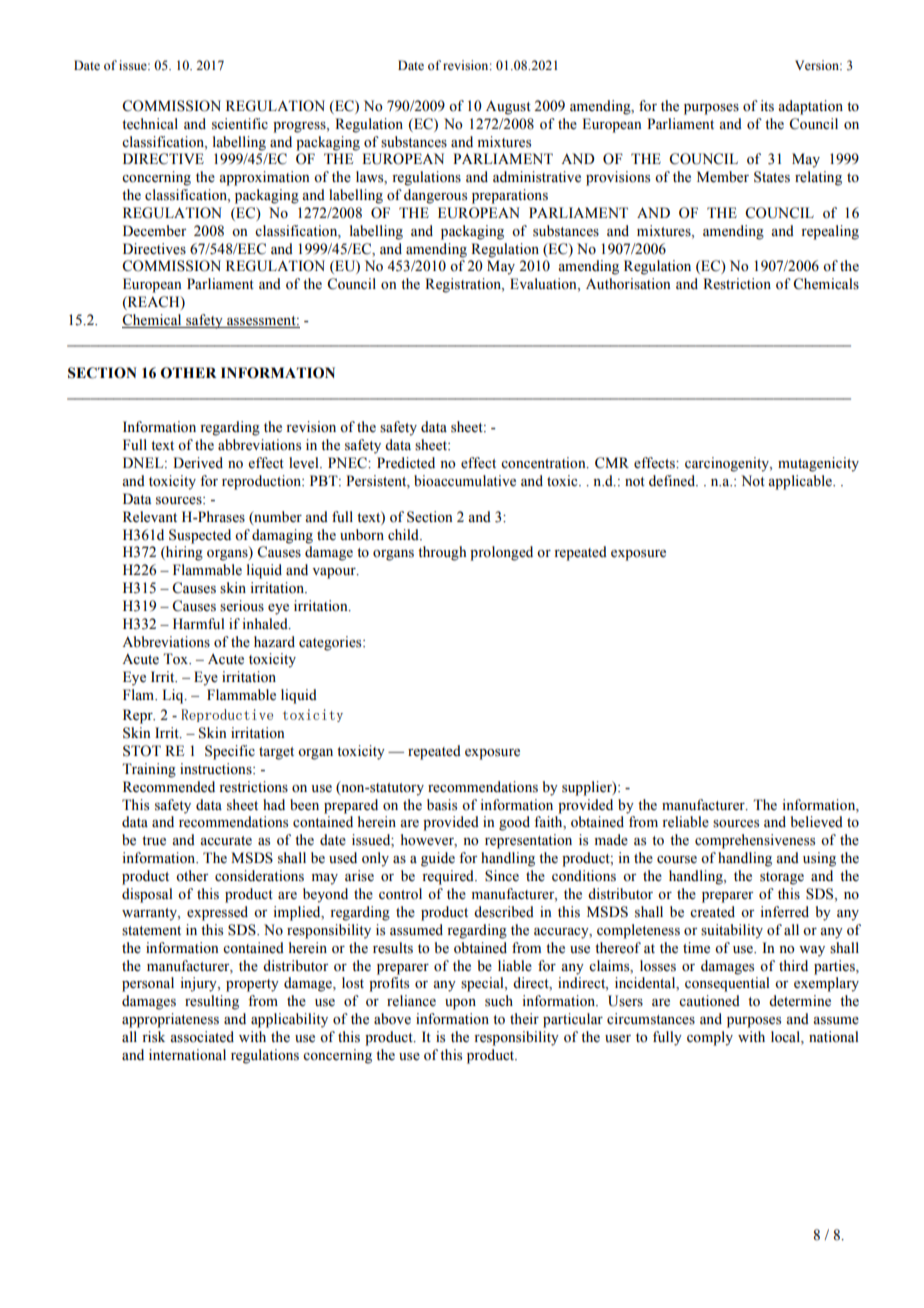  What do you see at coordinates (817, 822) in the screenshot?
I see `believed` at bounding box center [817, 822].
